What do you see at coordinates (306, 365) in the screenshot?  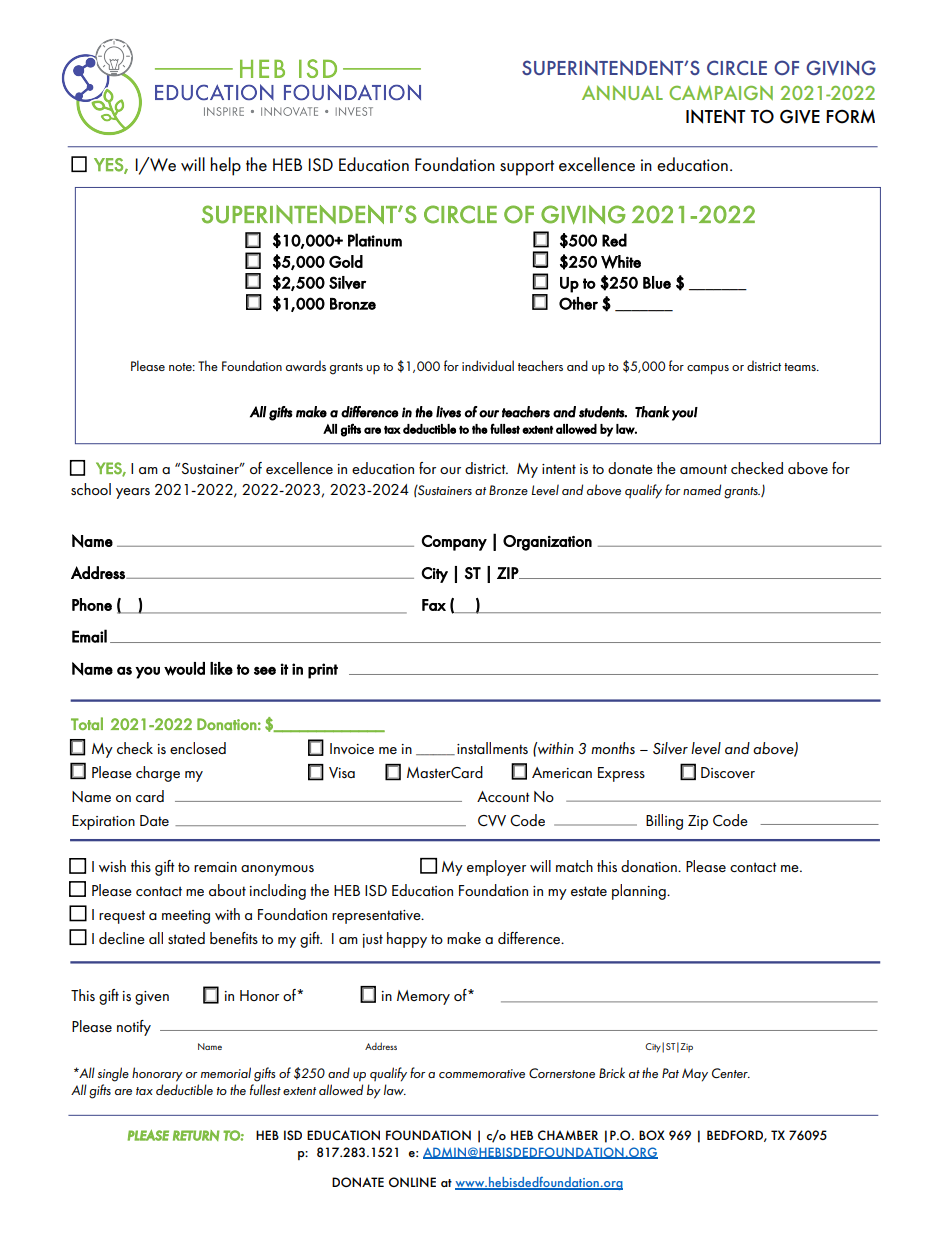 I see `awards` at bounding box center [306, 365].
